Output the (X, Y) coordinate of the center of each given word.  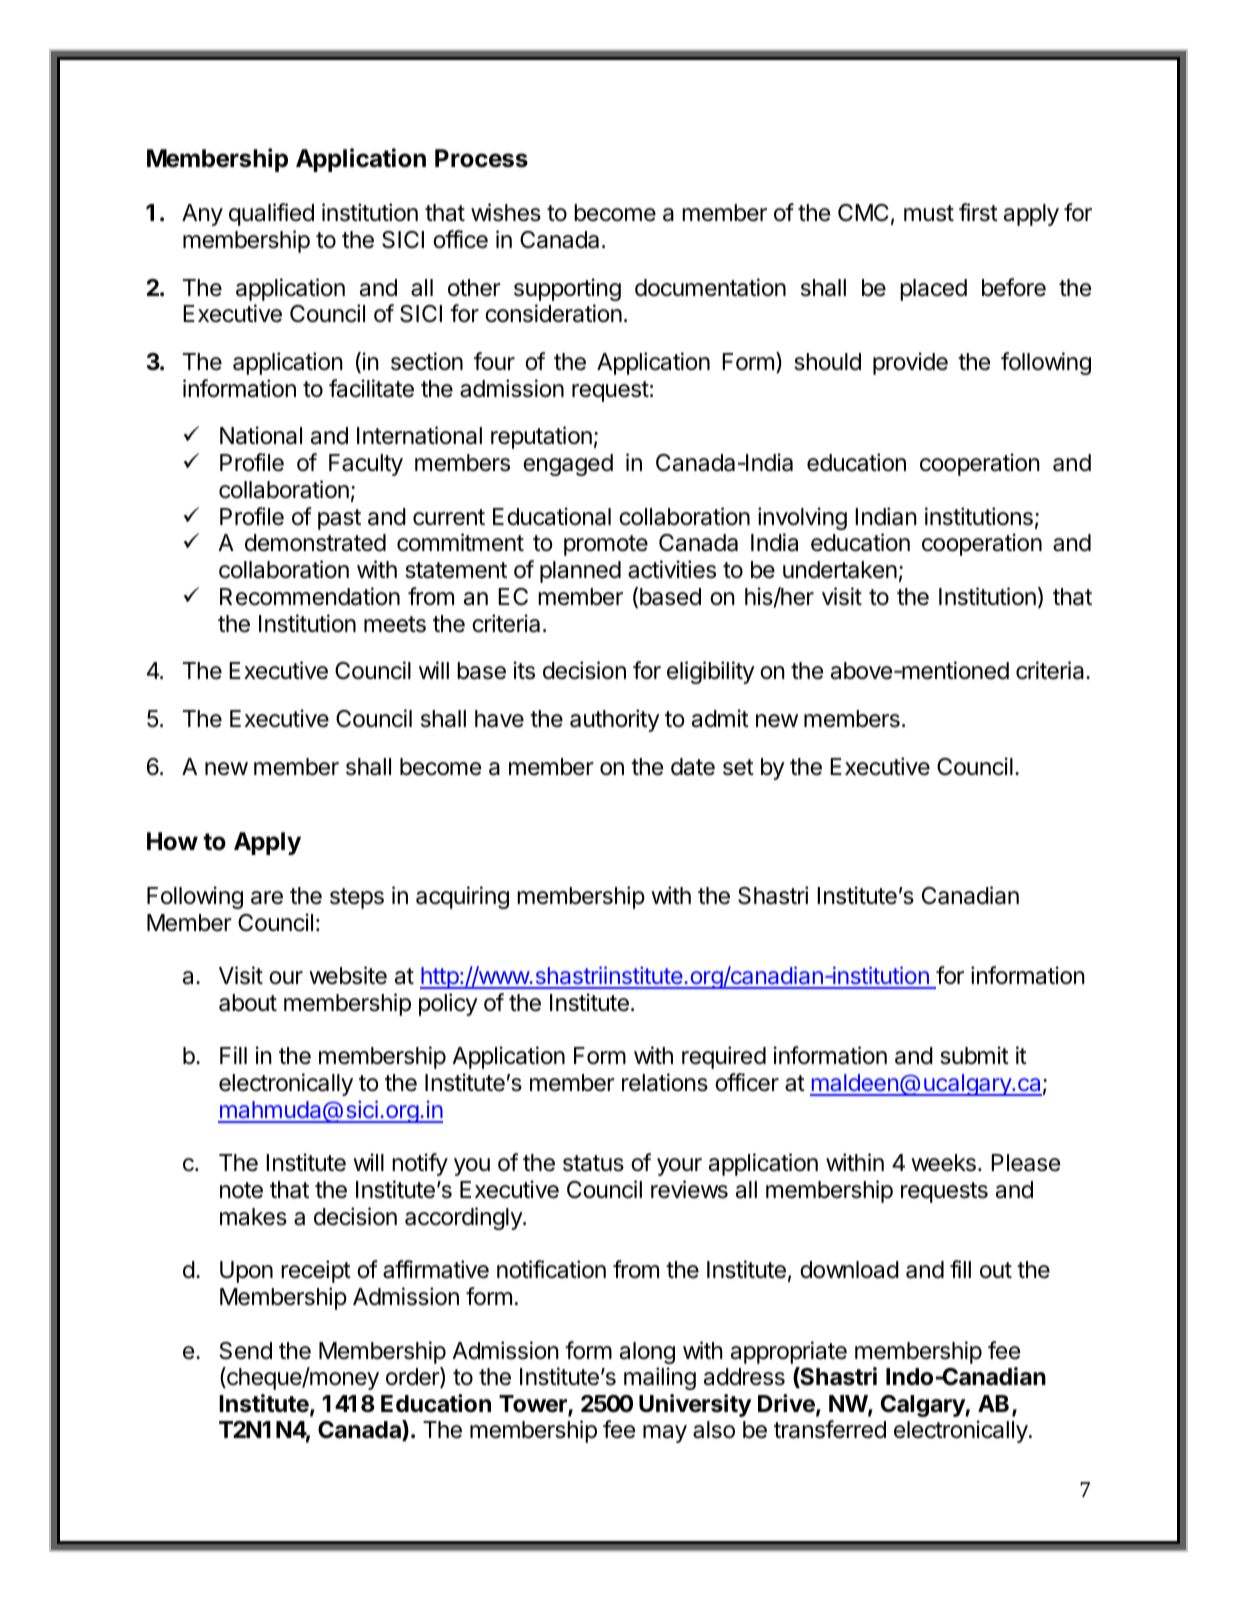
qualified (271, 214)
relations (665, 1082)
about (248, 1003)
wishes (506, 212)
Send (246, 1351)
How (172, 841)
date (693, 767)
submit (974, 1055)
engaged (568, 465)
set (738, 767)
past (339, 519)
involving (802, 518)
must (929, 213)
